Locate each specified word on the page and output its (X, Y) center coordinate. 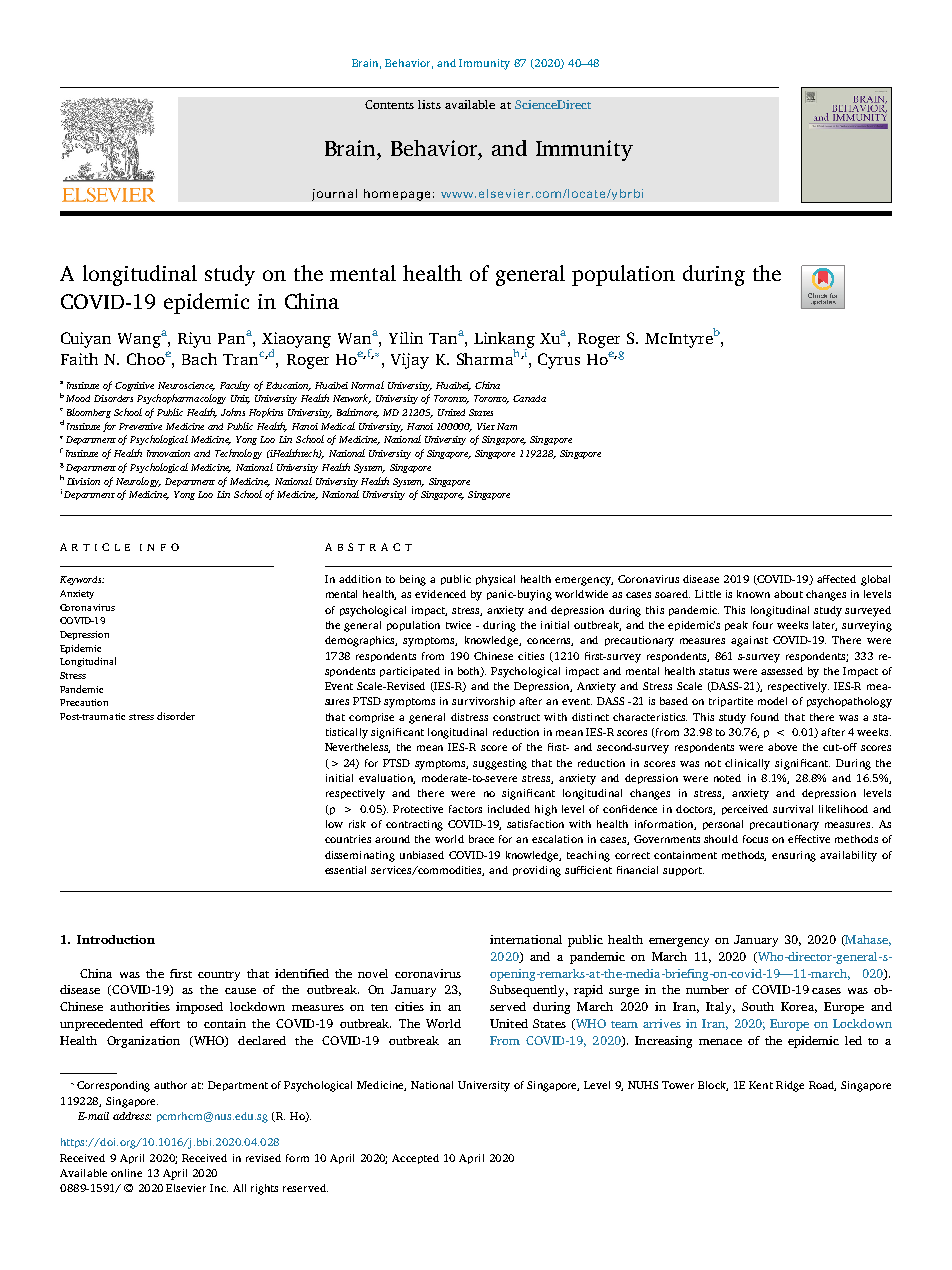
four (763, 625)
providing (537, 871)
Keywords (82, 580)
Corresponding (113, 1086)
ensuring (794, 856)
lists (429, 104)
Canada (529, 398)
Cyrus (559, 361)
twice (458, 625)
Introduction (116, 939)
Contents (389, 104)
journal (334, 195)
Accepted (415, 1159)
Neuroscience (186, 386)
